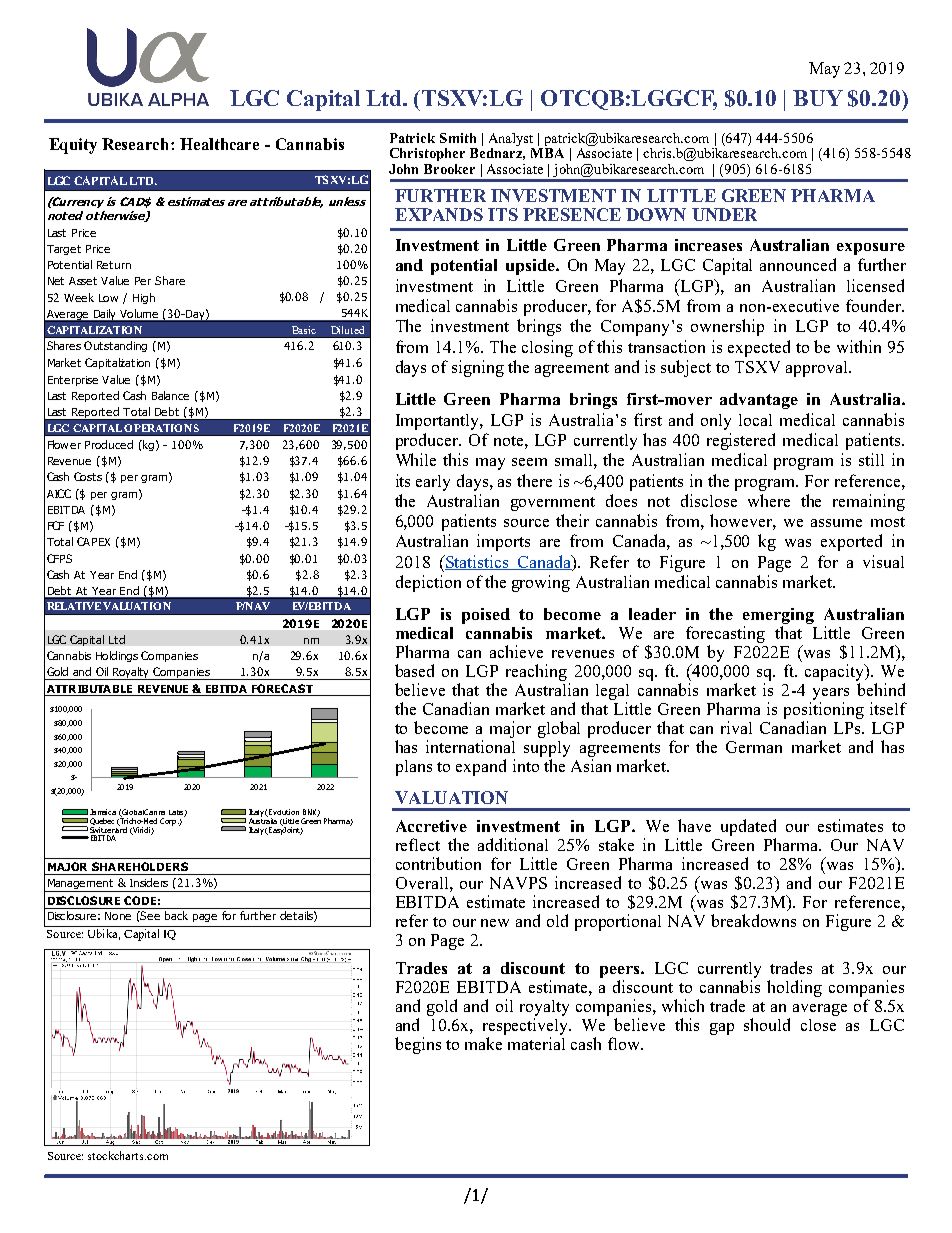  Describe the element at coordinates (526, 765) in the document. I see `into` at that location.
